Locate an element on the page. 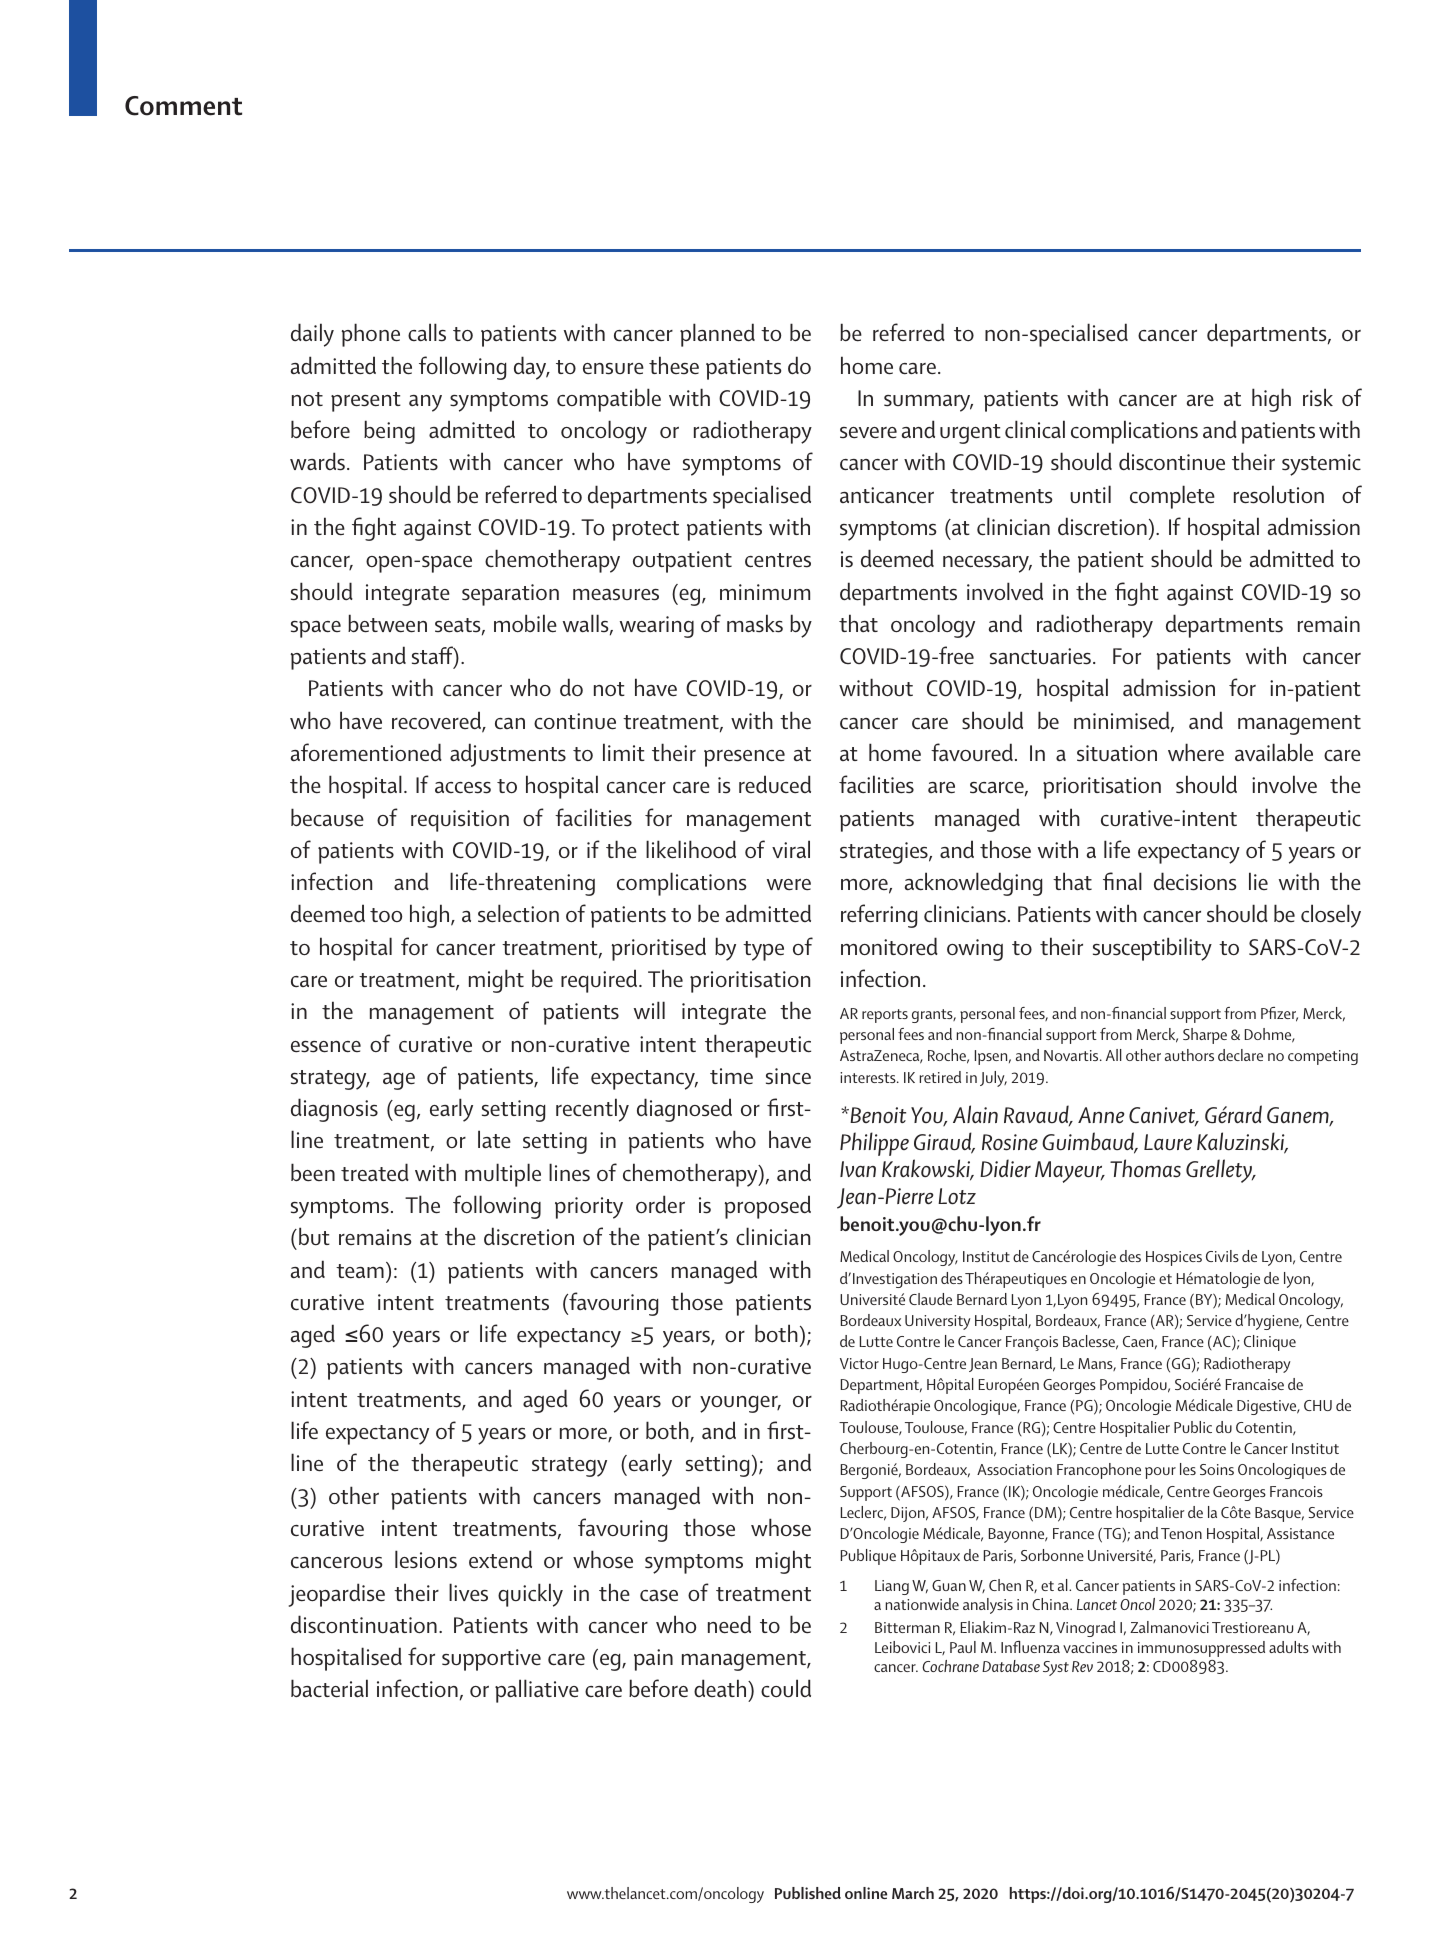 The width and height of the document is (1451, 1948). complete is located at coordinates (1172, 497).
